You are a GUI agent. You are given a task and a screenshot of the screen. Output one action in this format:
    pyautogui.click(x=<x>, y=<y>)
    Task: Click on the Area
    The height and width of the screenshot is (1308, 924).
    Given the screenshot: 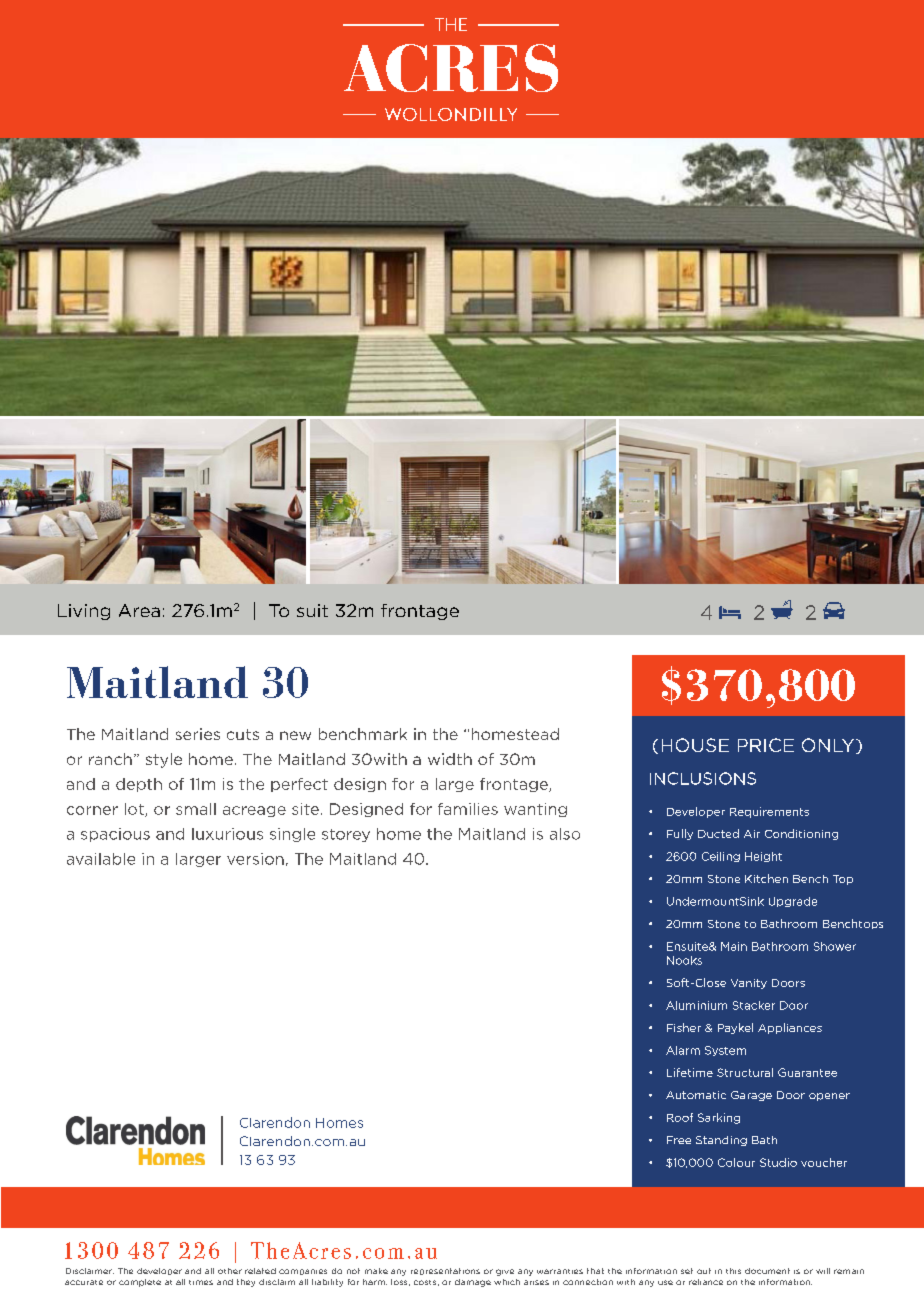 What is the action you would take?
    pyautogui.click(x=139, y=610)
